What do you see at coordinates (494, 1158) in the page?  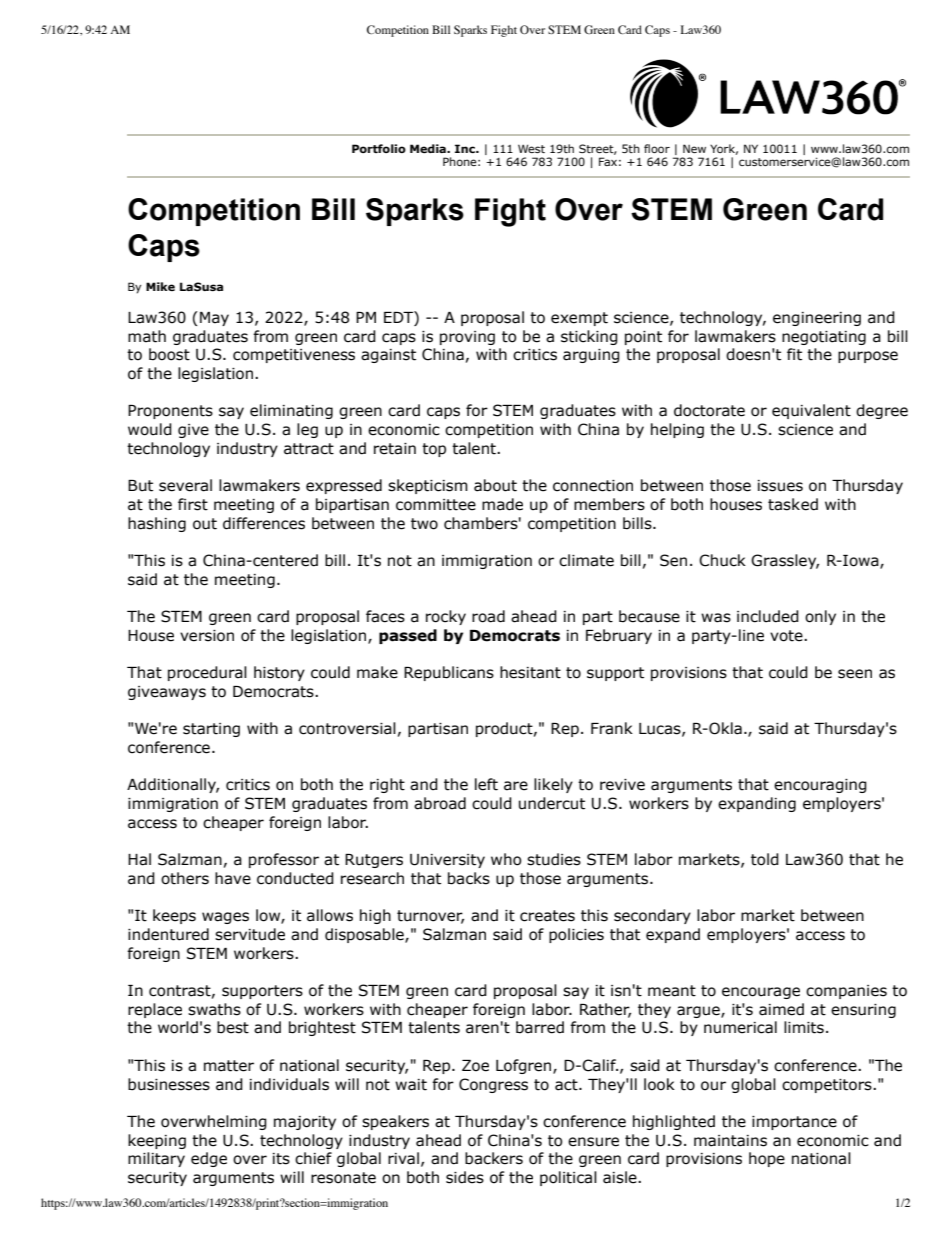 I see `backers` at bounding box center [494, 1158].
